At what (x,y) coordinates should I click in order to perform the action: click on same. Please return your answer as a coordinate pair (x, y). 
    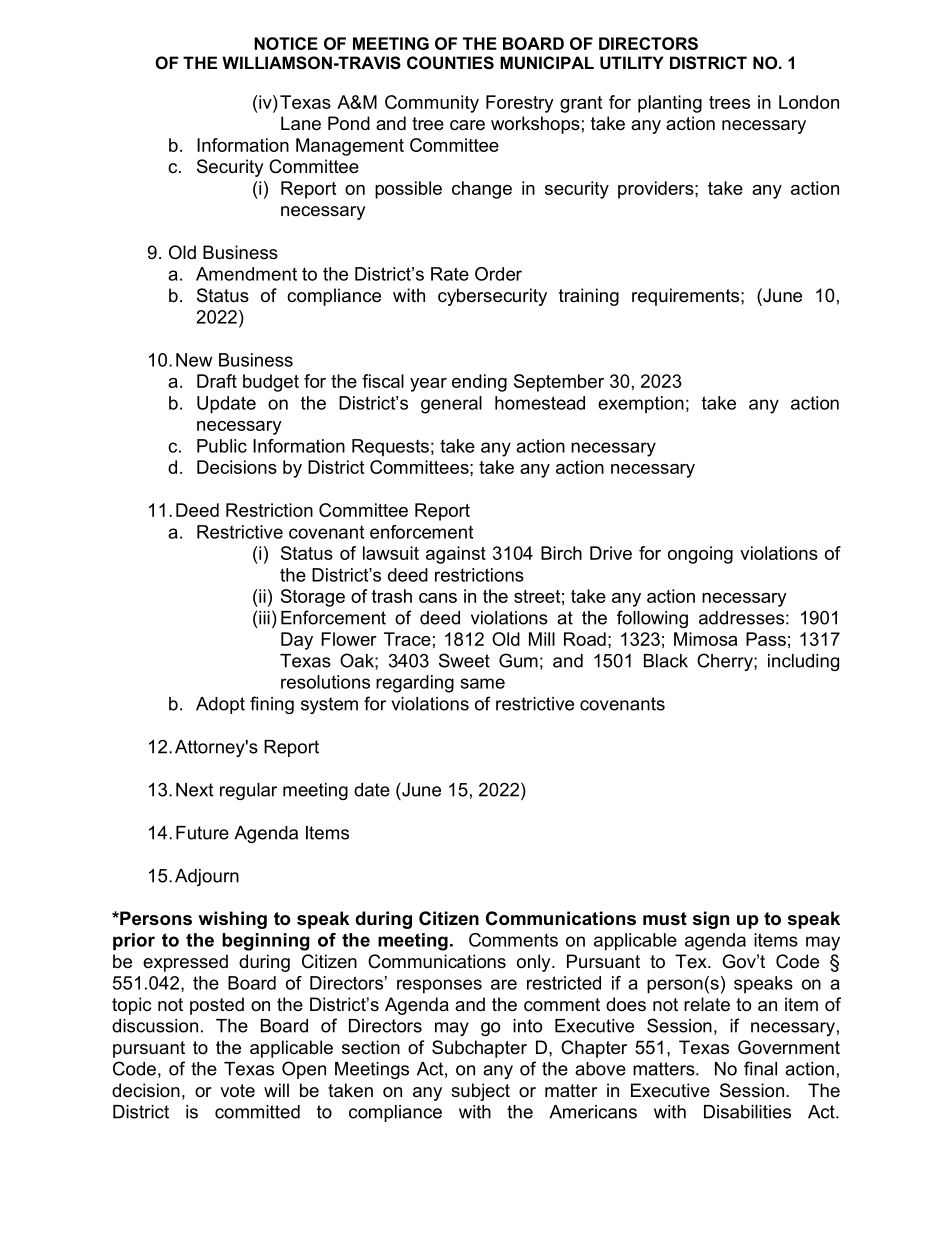
    Looking at the image, I should click on (483, 683).
